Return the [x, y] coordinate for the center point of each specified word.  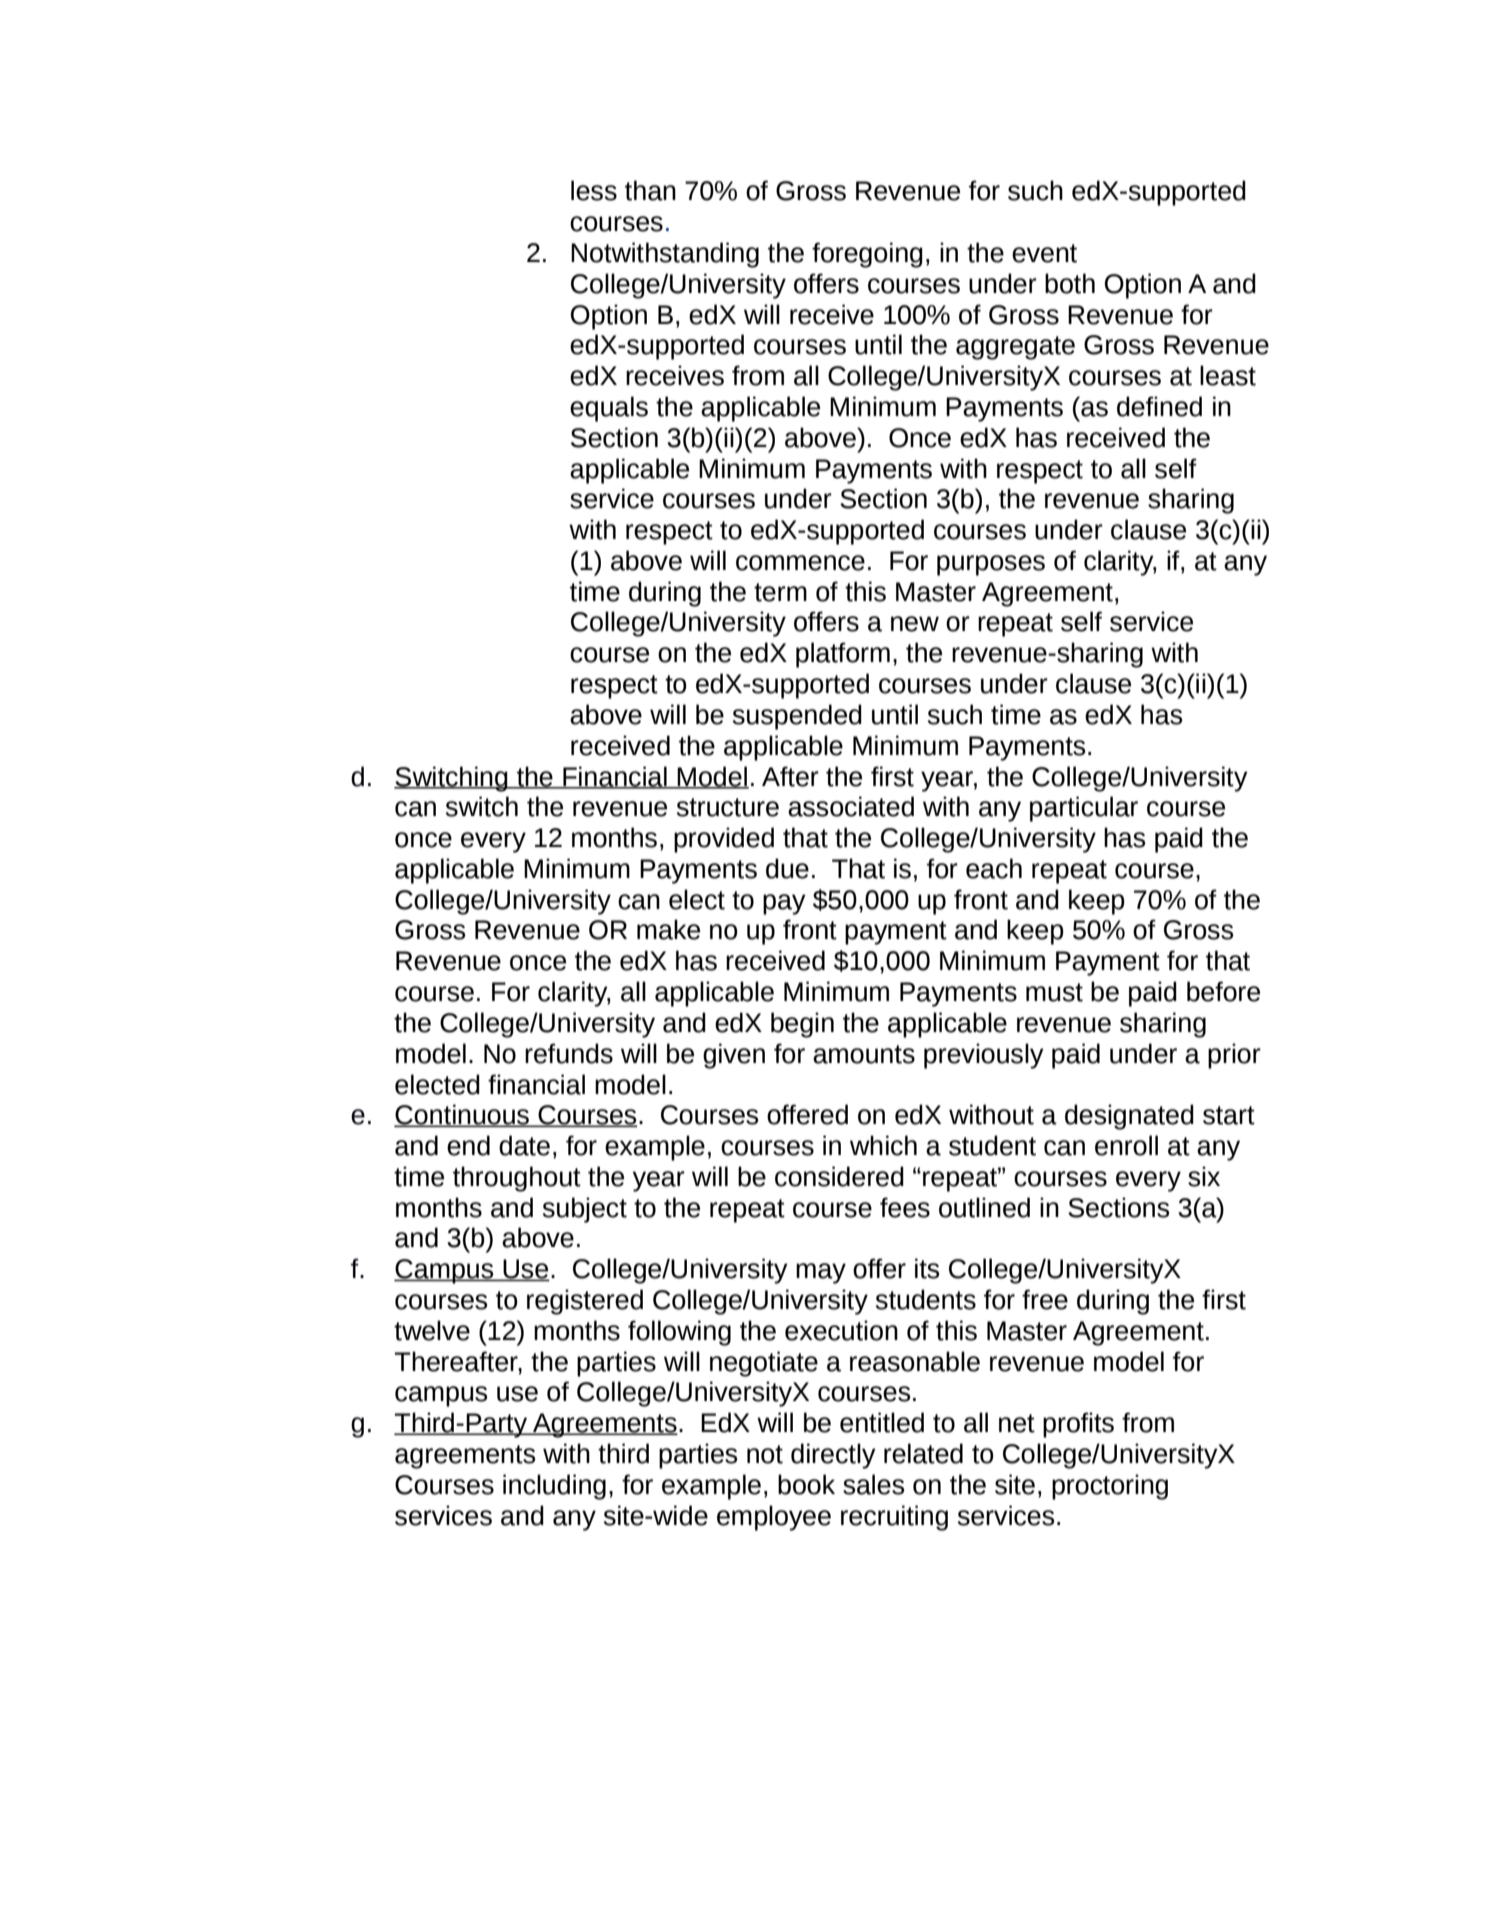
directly [833, 1456]
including [554, 1487]
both [1070, 283]
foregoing [867, 255]
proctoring [1110, 1487]
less [594, 190]
